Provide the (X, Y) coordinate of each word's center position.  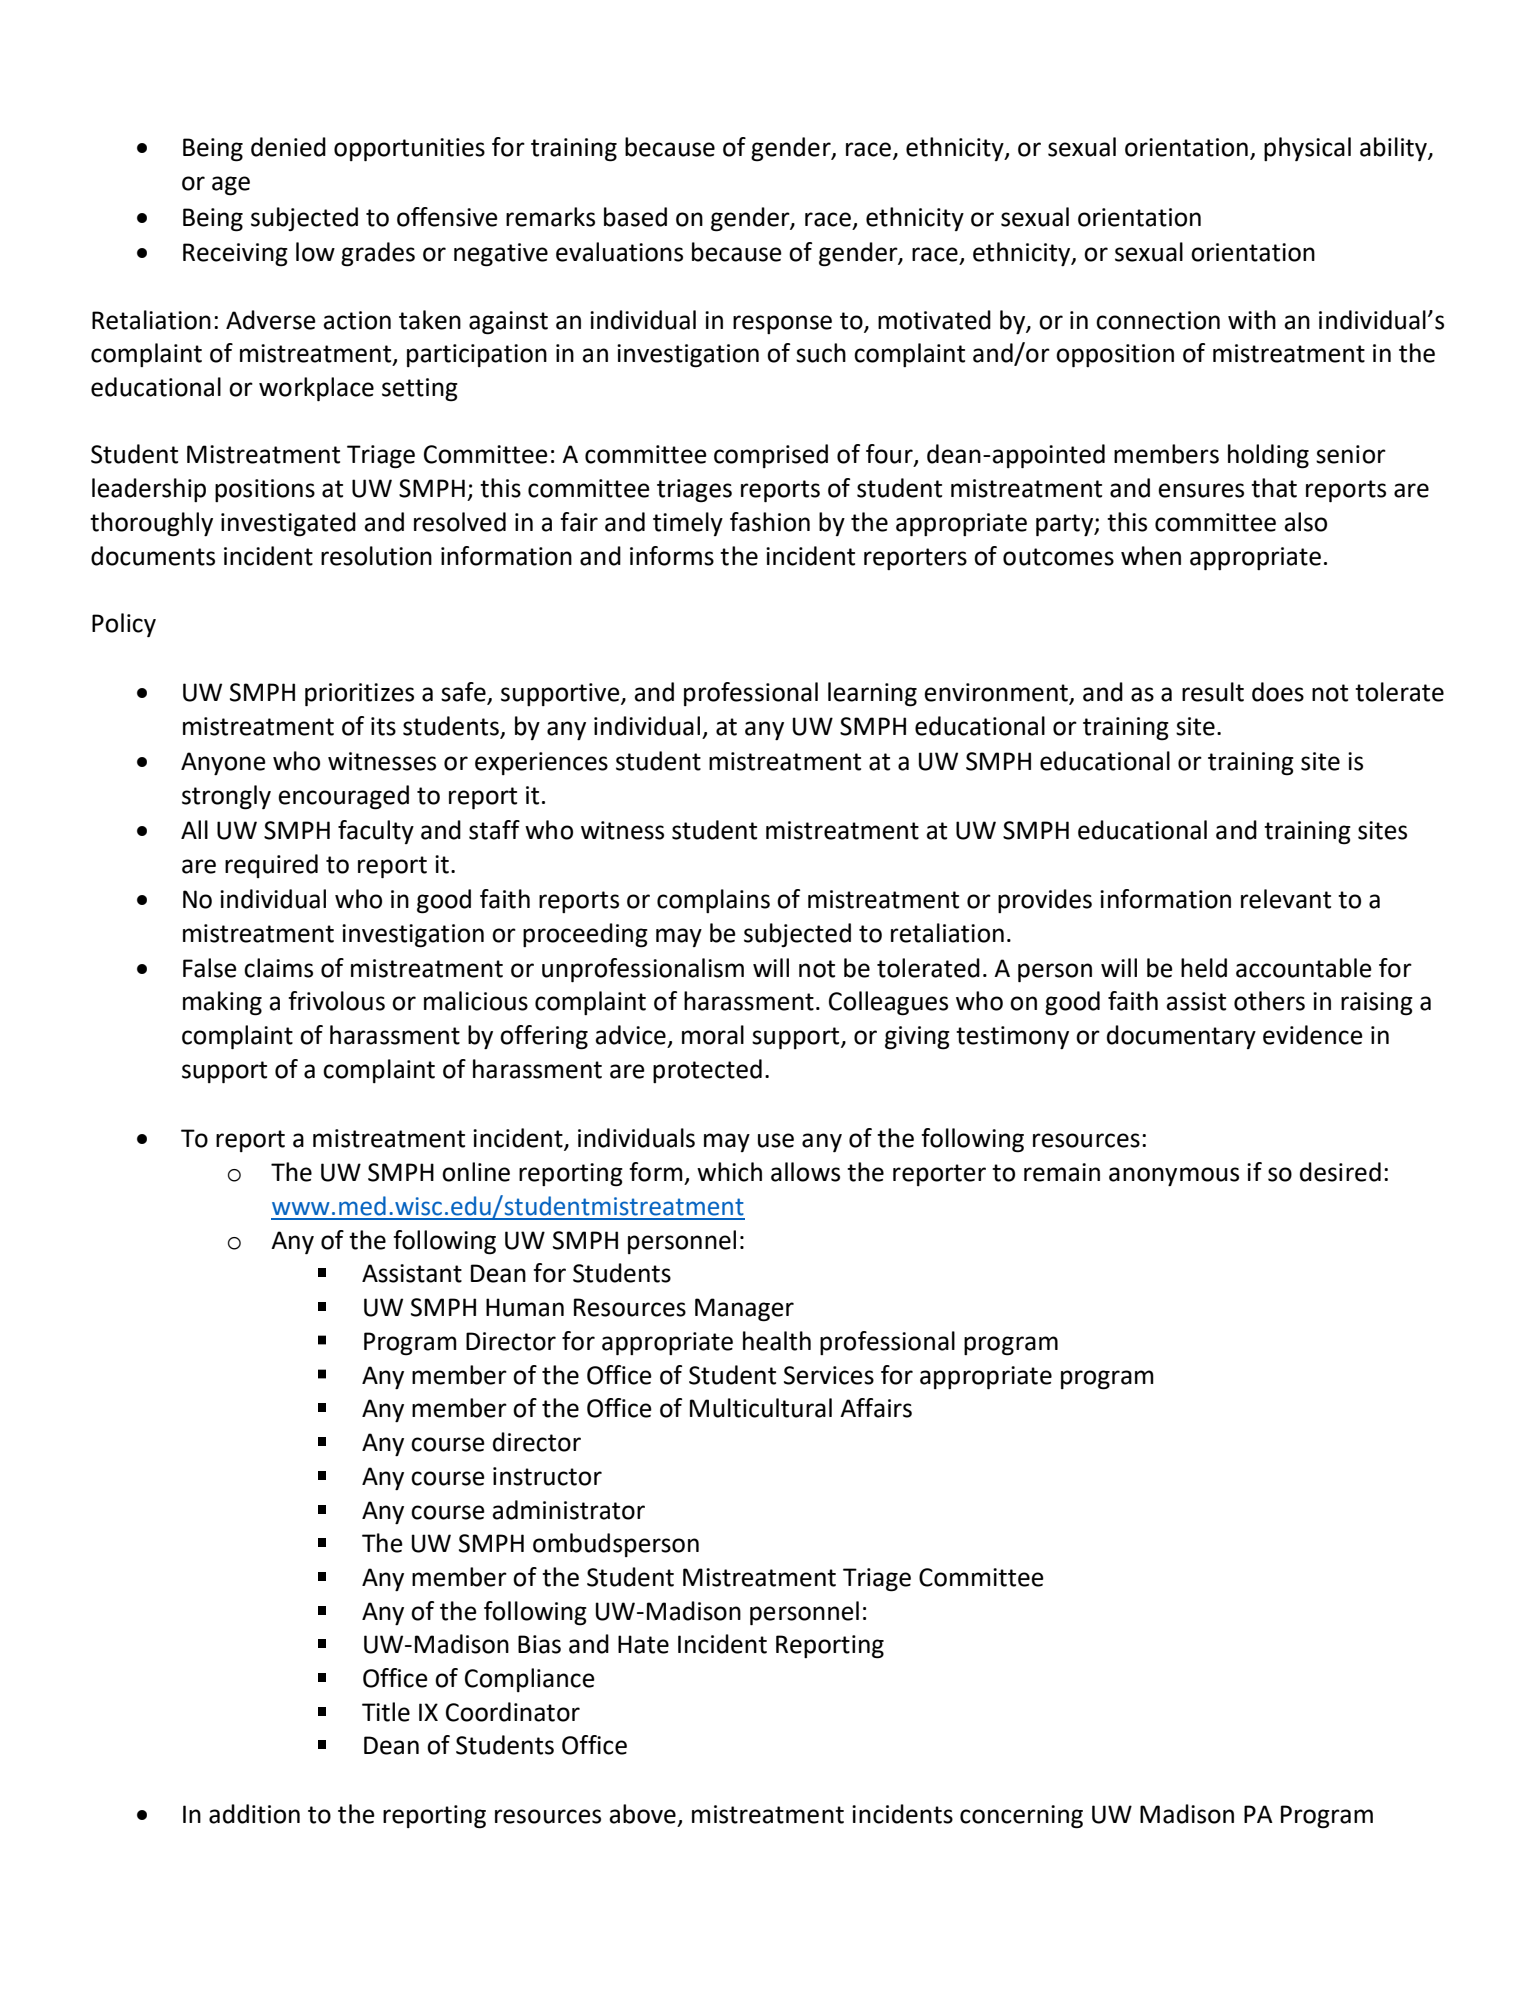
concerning (1021, 1817)
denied (288, 147)
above (642, 1814)
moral (713, 1035)
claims (278, 968)
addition (254, 1814)
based (635, 217)
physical (1307, 149)
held (1204, 968)
